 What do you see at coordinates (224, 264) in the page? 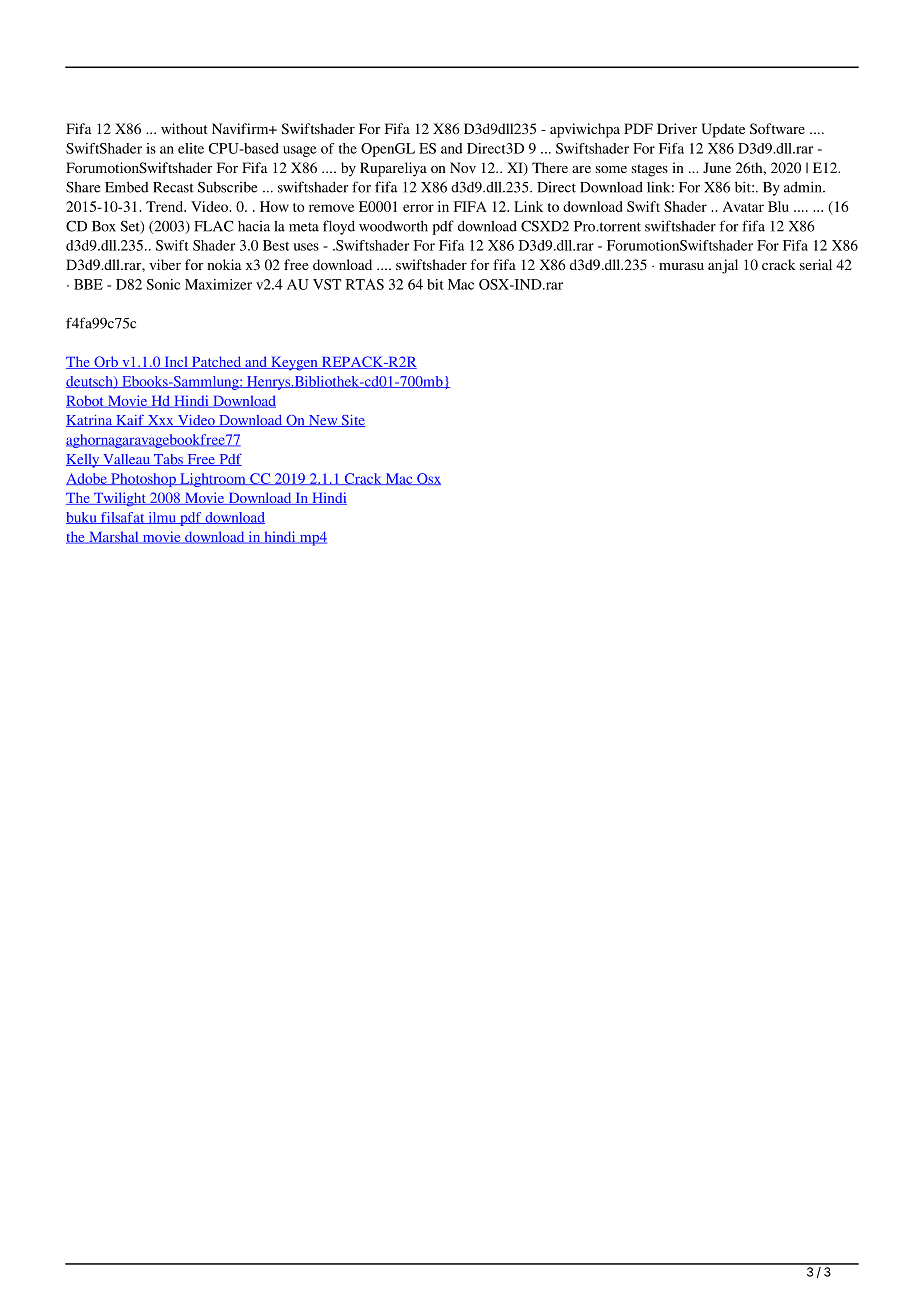
I see `nokia` at bounding box center [224, 264].
